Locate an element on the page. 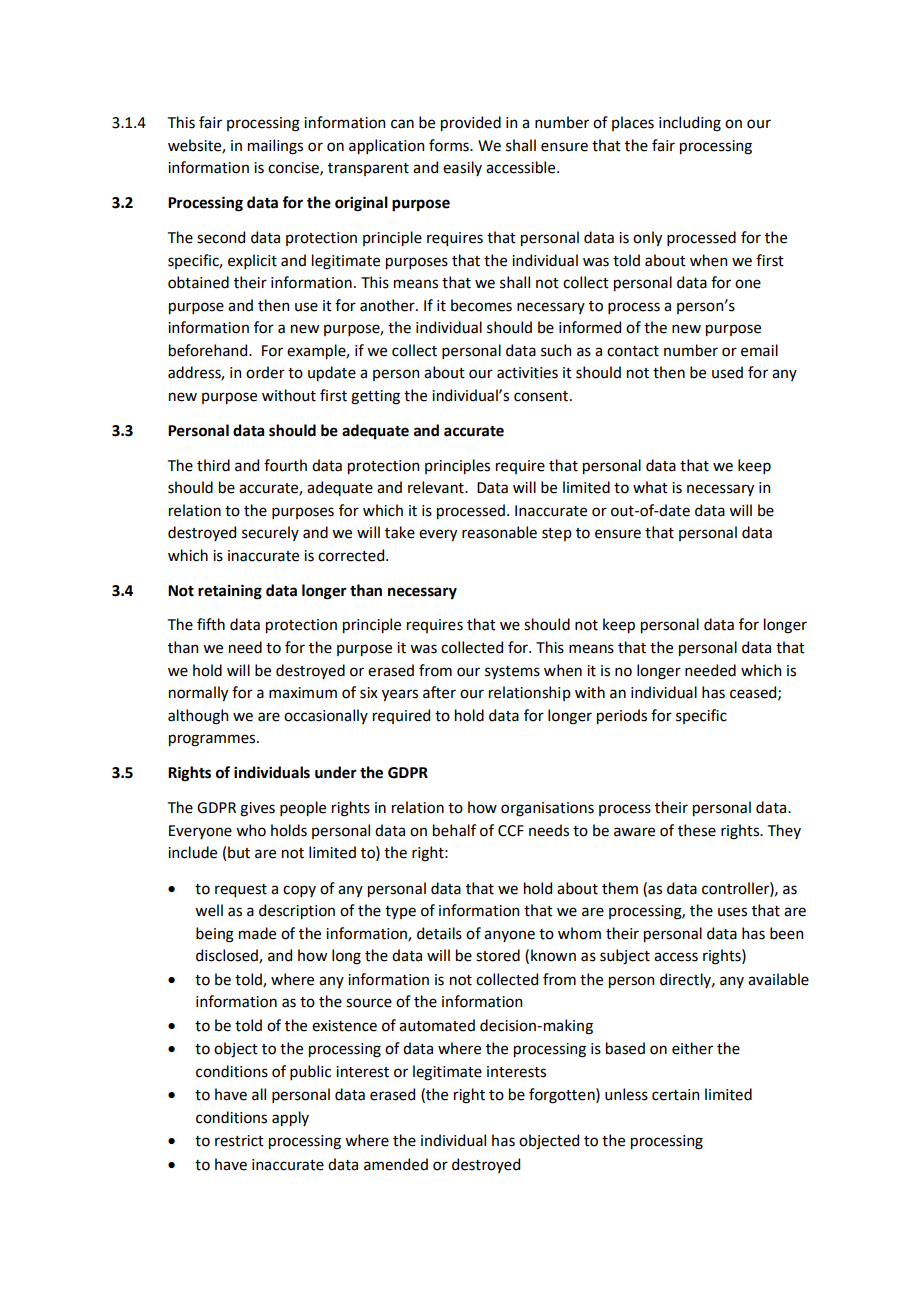 The height and width of the page is (1308, 924). mailings is located at coordinates (275, 147).
